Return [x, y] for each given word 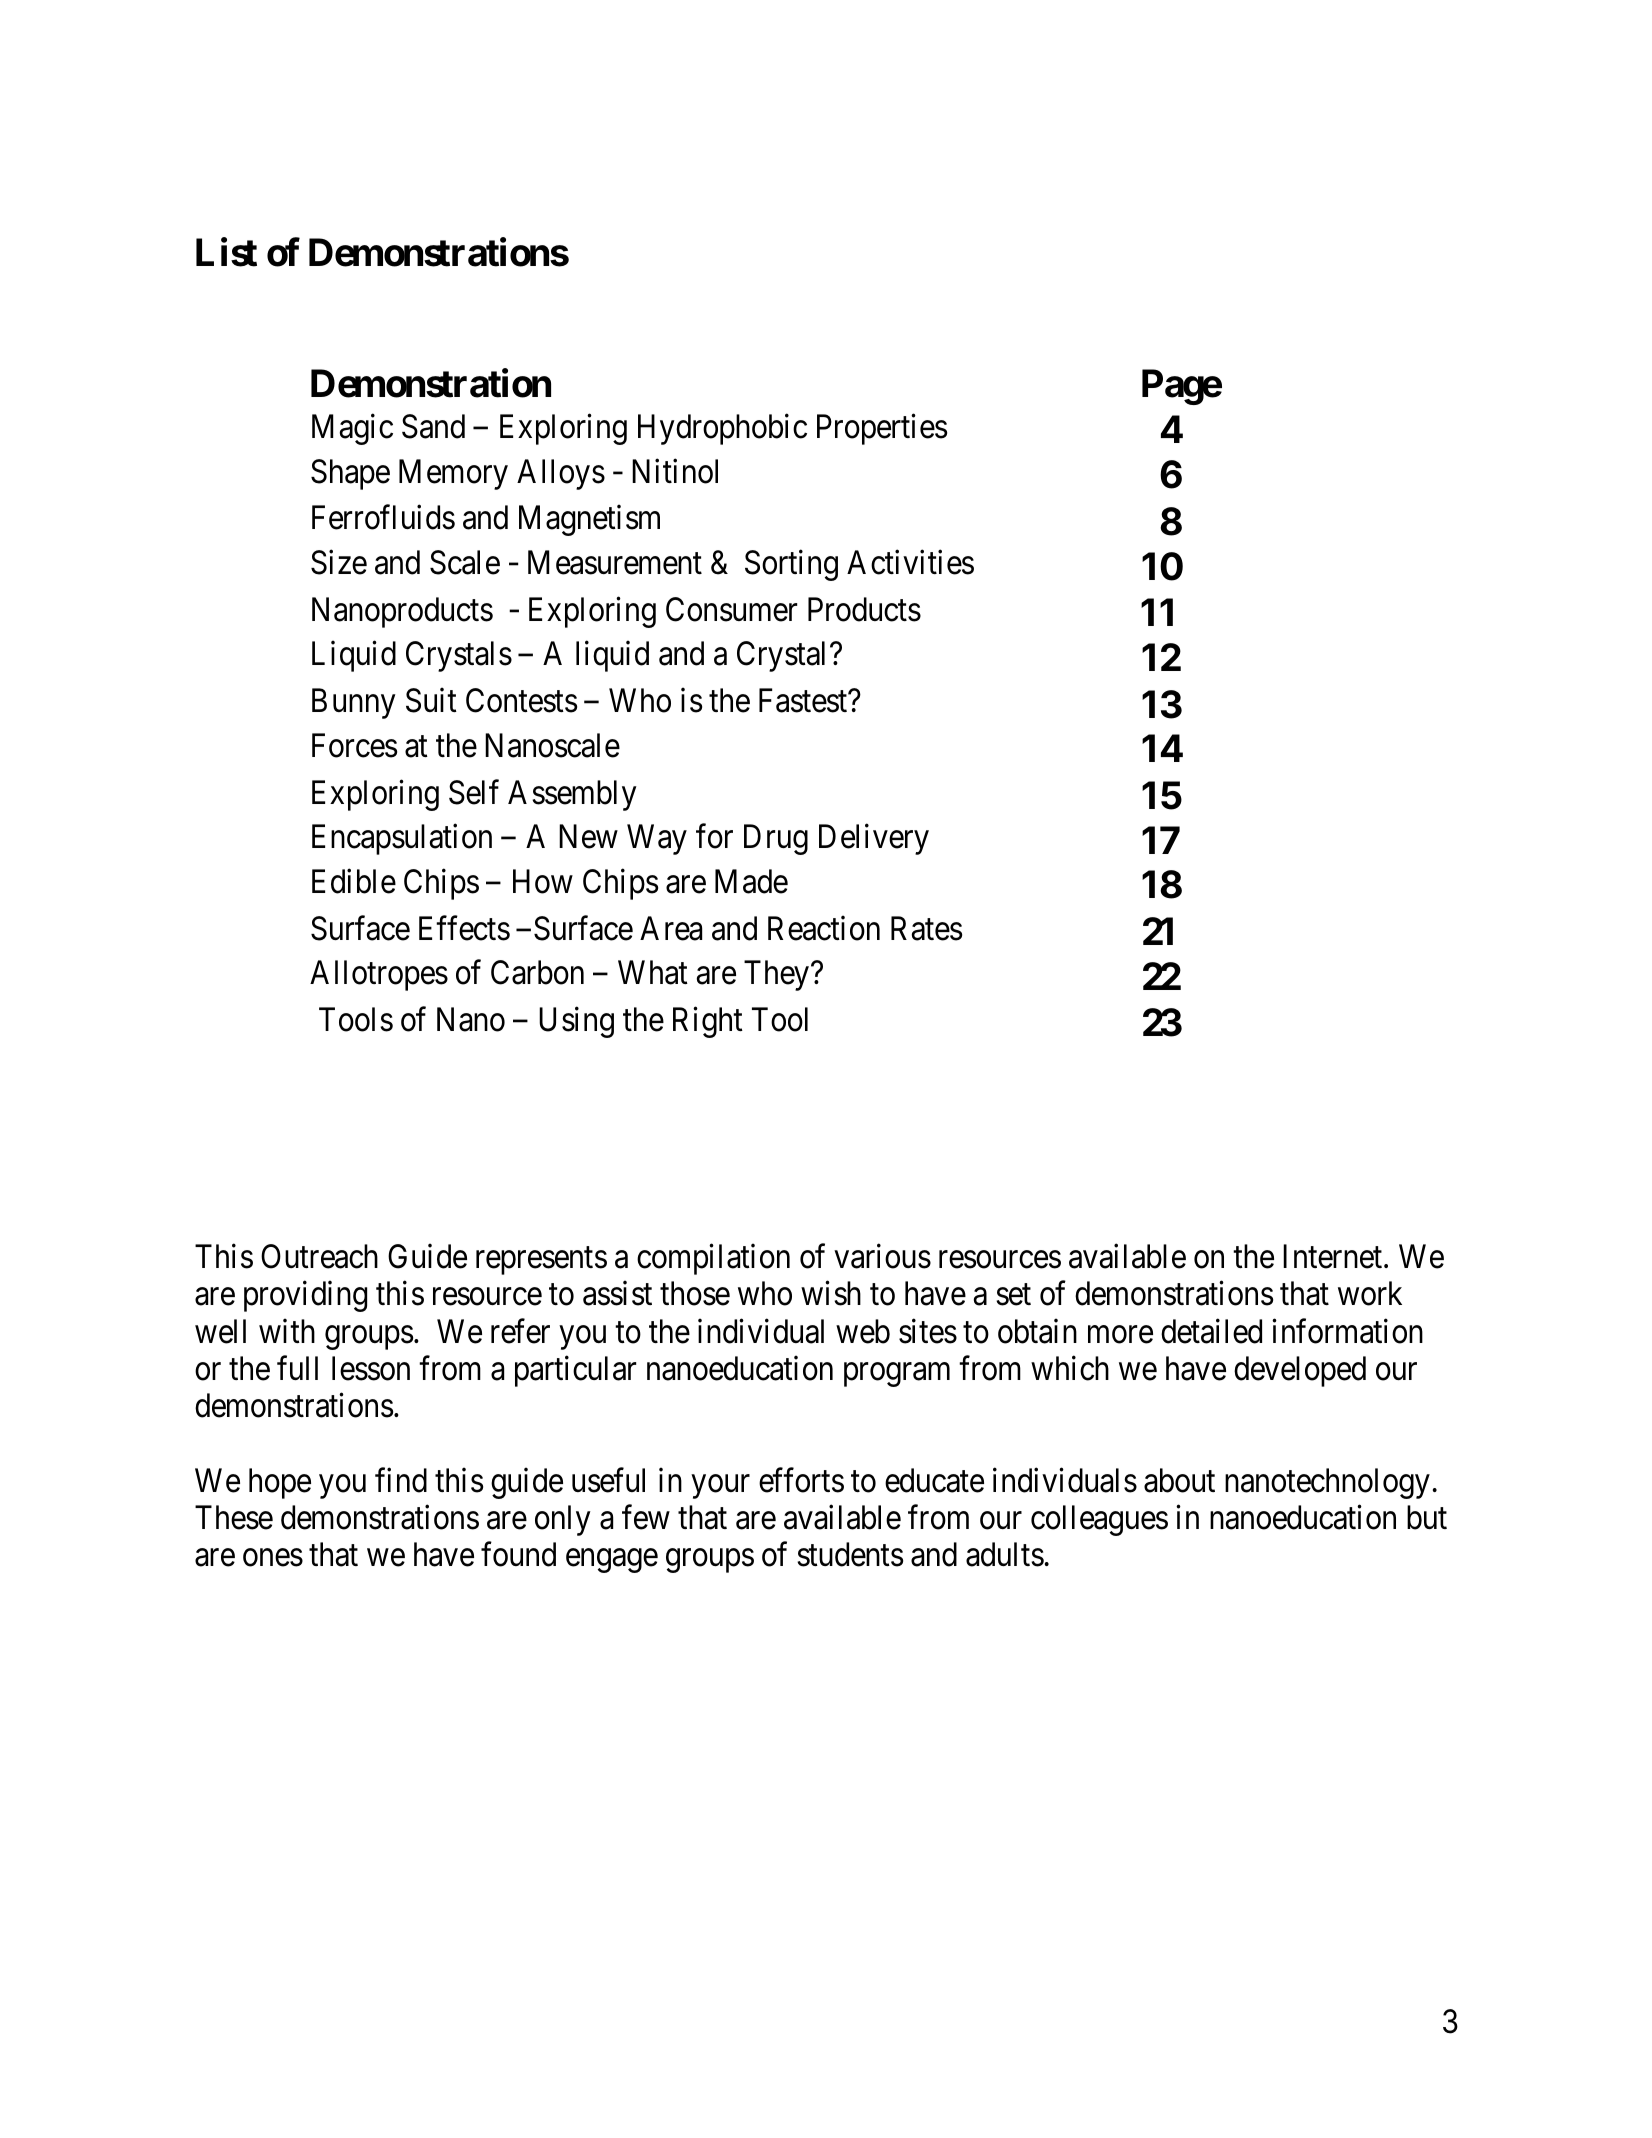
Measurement [615, 563]
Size [339, 562]
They [778, 975]
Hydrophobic [722, 429]
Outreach [319, 1256]
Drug [776, 840]
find [401, 1480]
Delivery [874, 839]
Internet [1334, 1257]
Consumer [731, 609]
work [1370, 1293]
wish [831, 1293]
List [226, 252]
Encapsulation [402, 839]
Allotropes [379, 975]
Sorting [791, 565]
